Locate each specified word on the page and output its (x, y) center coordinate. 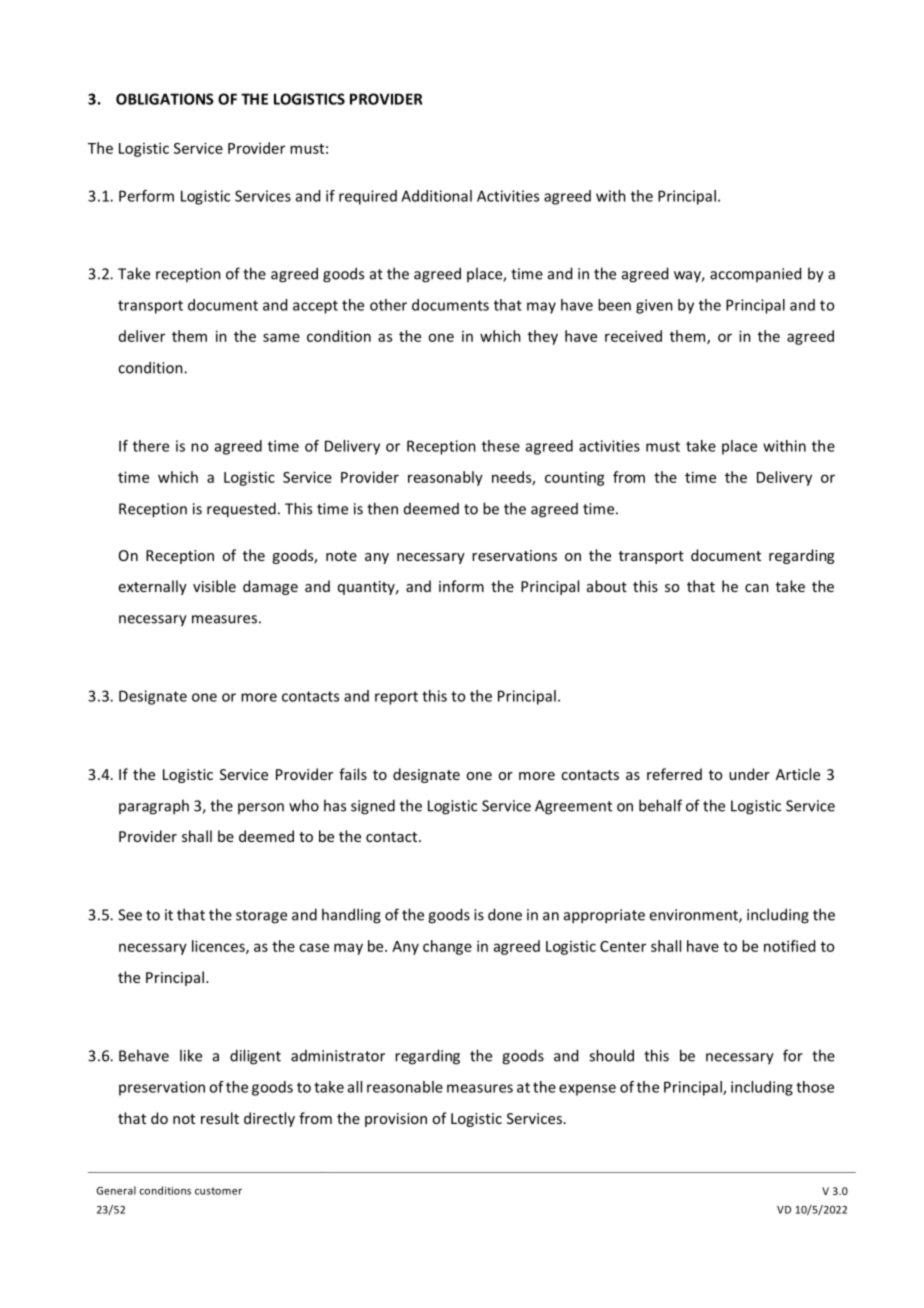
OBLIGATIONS (165, 99)
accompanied (755, 274)
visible (214, 586)
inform (461, 586)
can (757, 588)
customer (218, 1191)
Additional (436, 196)
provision (396, 1120)
